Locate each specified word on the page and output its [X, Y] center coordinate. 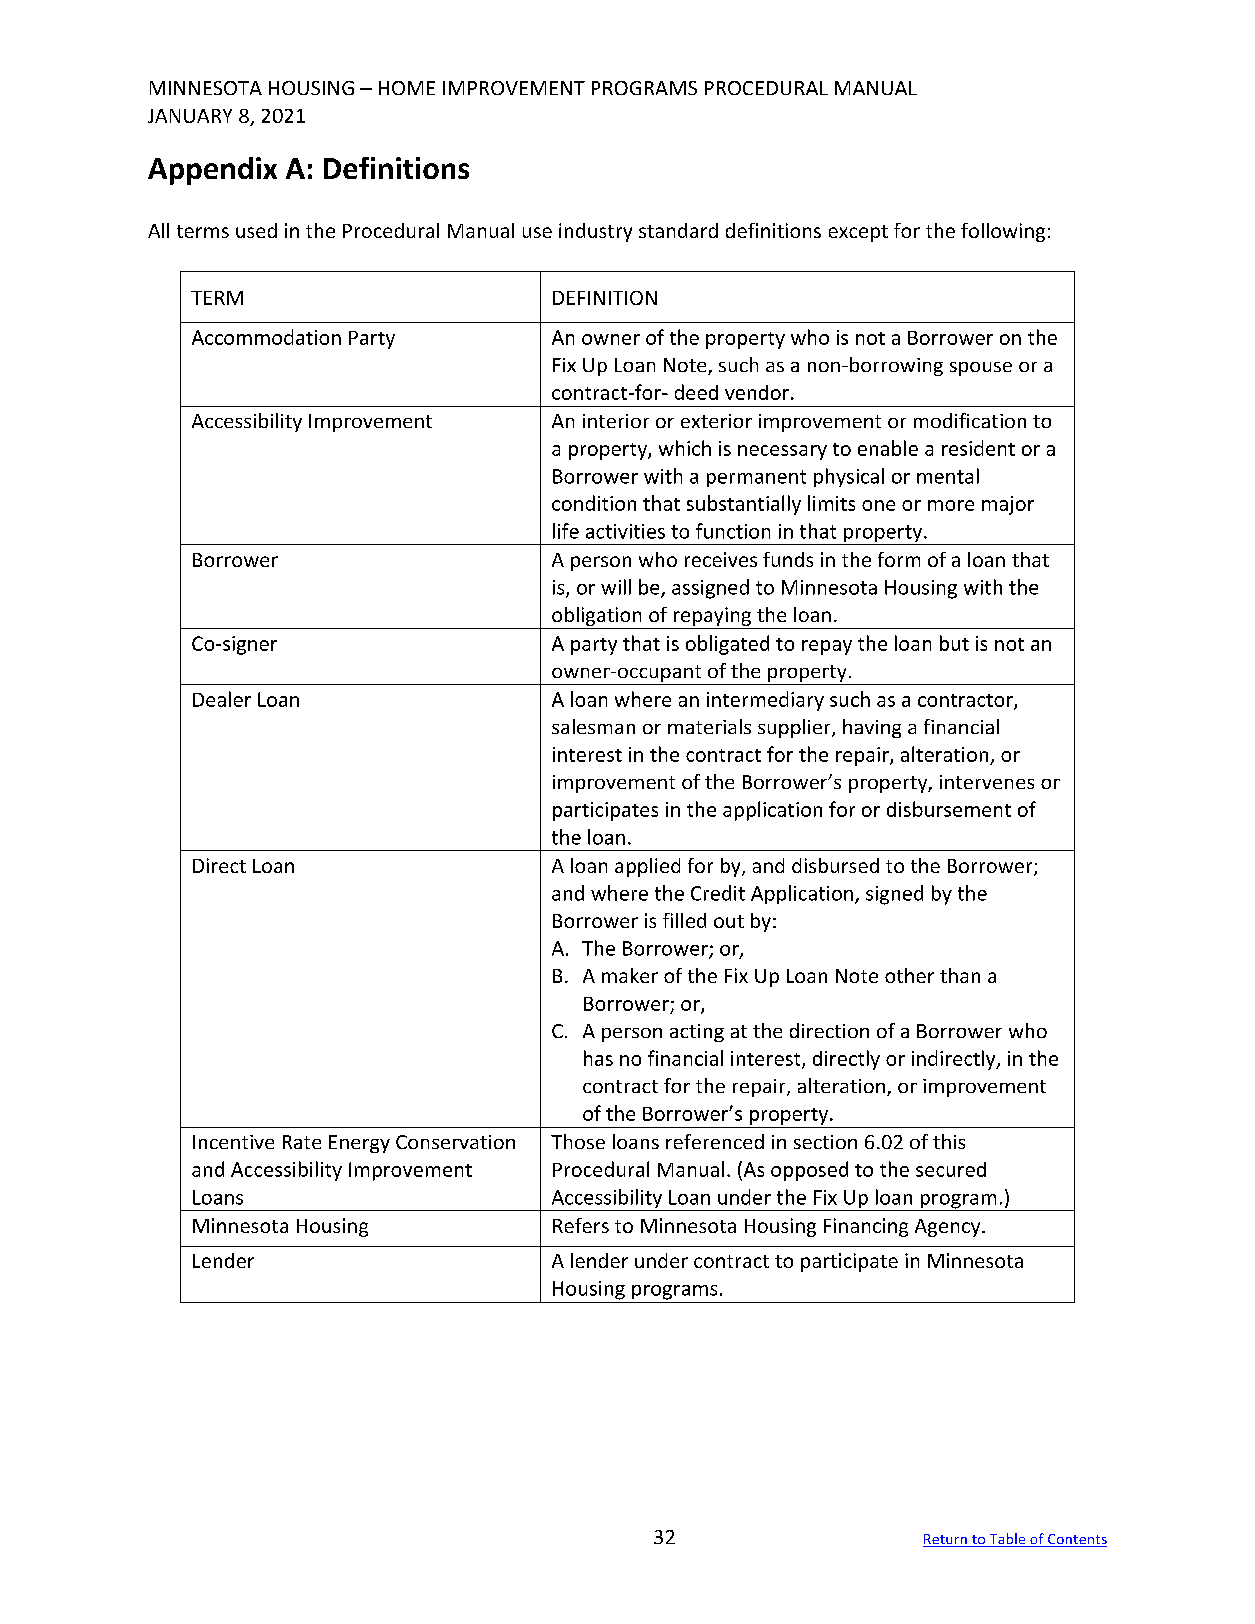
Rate [302, 1142]
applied [647, 867]
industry [595, 232]
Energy [359, 1144]
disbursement [949, 809]
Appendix [212, 171]
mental [948, 476]
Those [578, 1141]
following [1003, 232]
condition [594, 503]
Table [1007, 1540]
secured [951, 1169]
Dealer [222, 699]
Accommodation [266, 337]
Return [946, 1540]
